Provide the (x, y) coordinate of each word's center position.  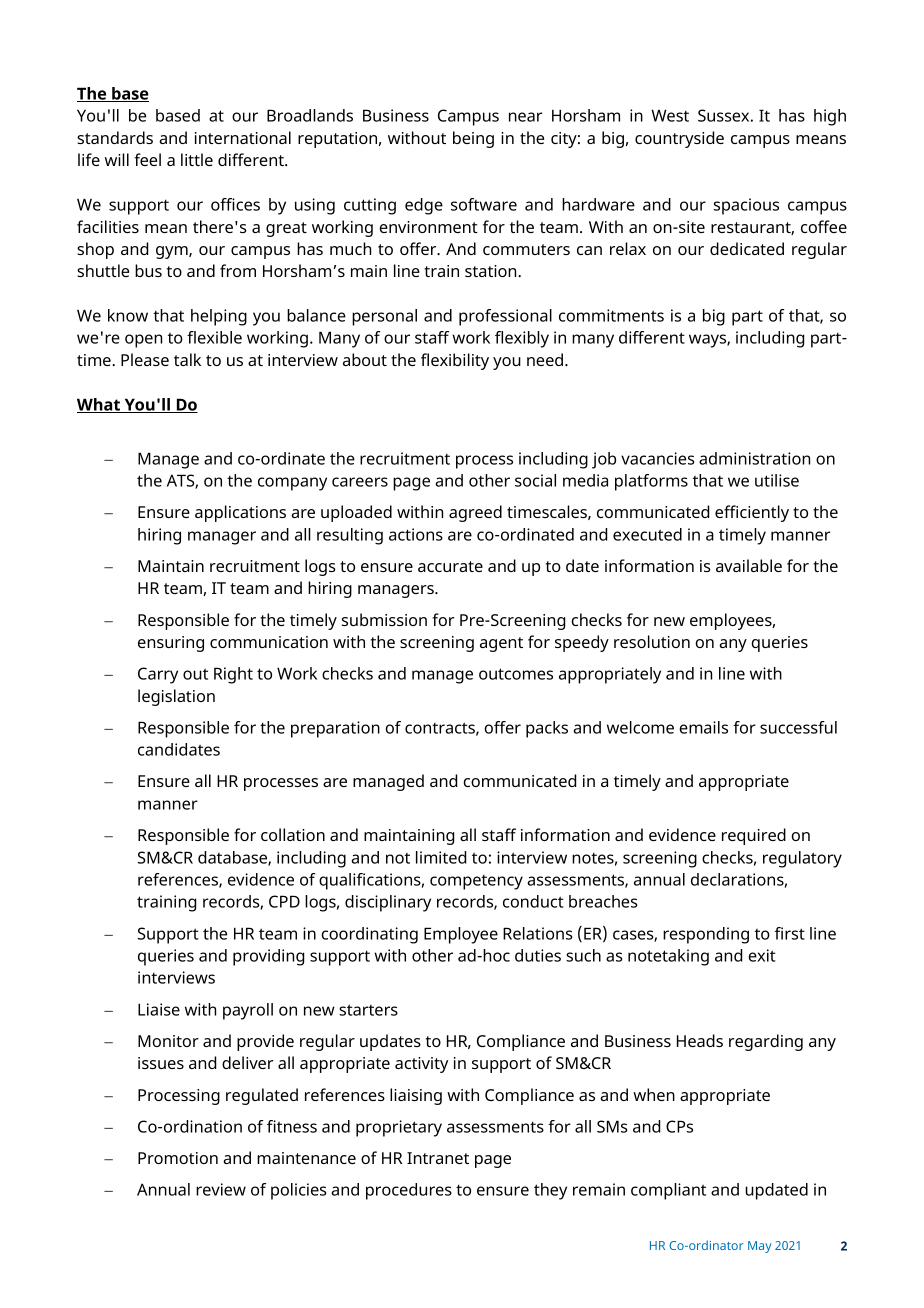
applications (240, 513)
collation (293, 834)
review (221, 1189)
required (754, 836)
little (197, 159)
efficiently (752, 513)
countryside (679, 139)
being (473, 139)
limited (441, 857)
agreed (475, 513)
